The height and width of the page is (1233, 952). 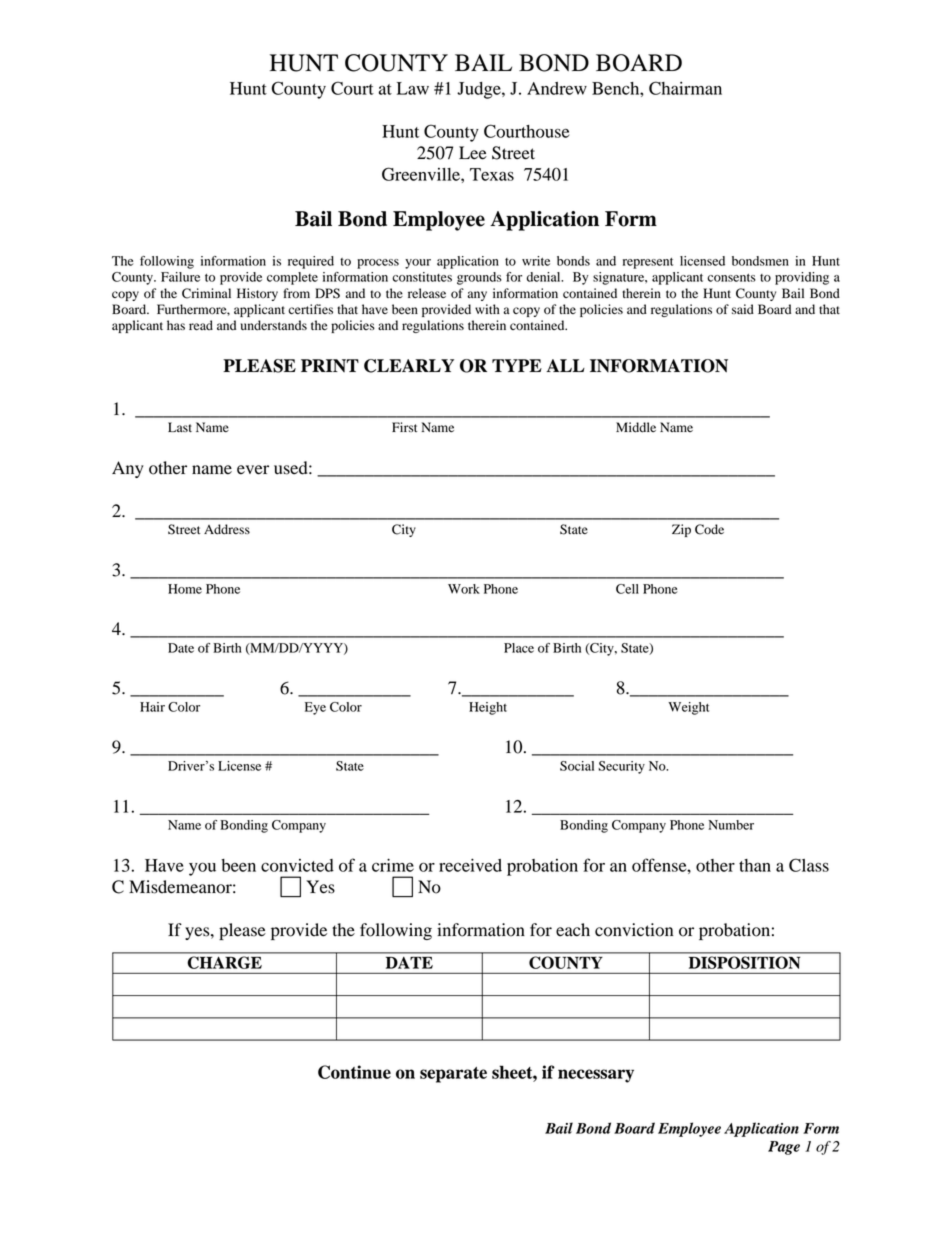 I want to click on Law, so click(x=413, y=88).
